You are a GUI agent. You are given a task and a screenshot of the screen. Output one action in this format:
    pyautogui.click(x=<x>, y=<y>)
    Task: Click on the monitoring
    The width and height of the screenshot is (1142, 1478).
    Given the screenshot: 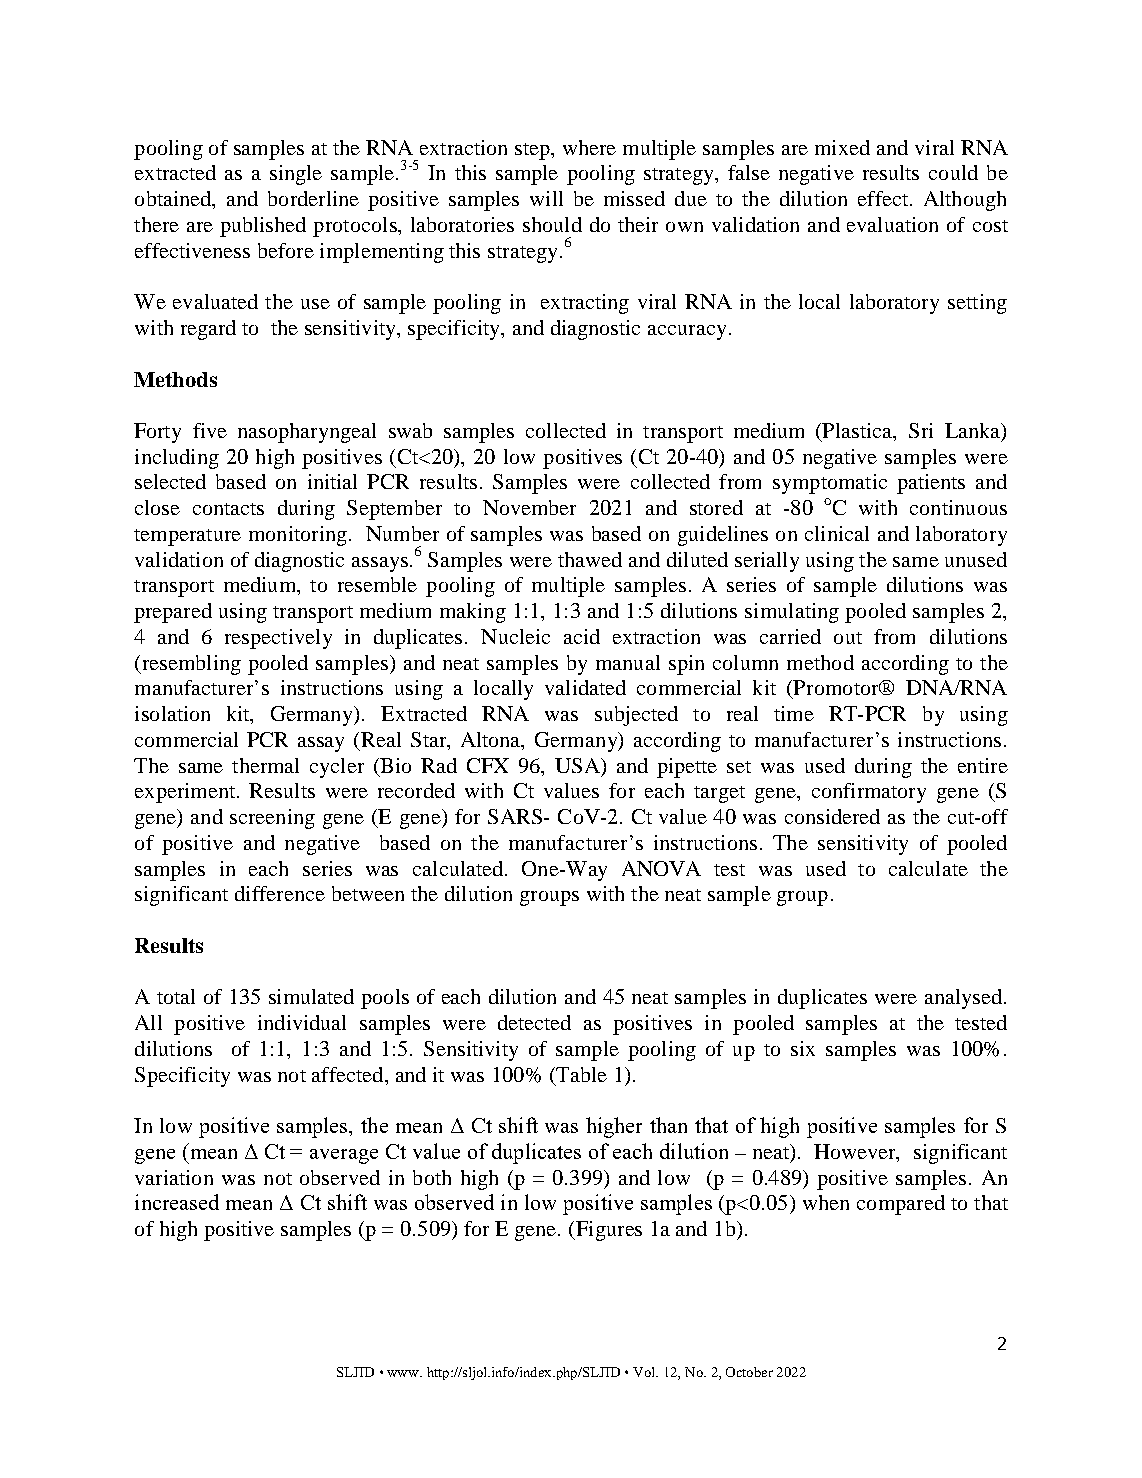 What is the action you would take?
    pyautogui.click(x=298, y=536)
